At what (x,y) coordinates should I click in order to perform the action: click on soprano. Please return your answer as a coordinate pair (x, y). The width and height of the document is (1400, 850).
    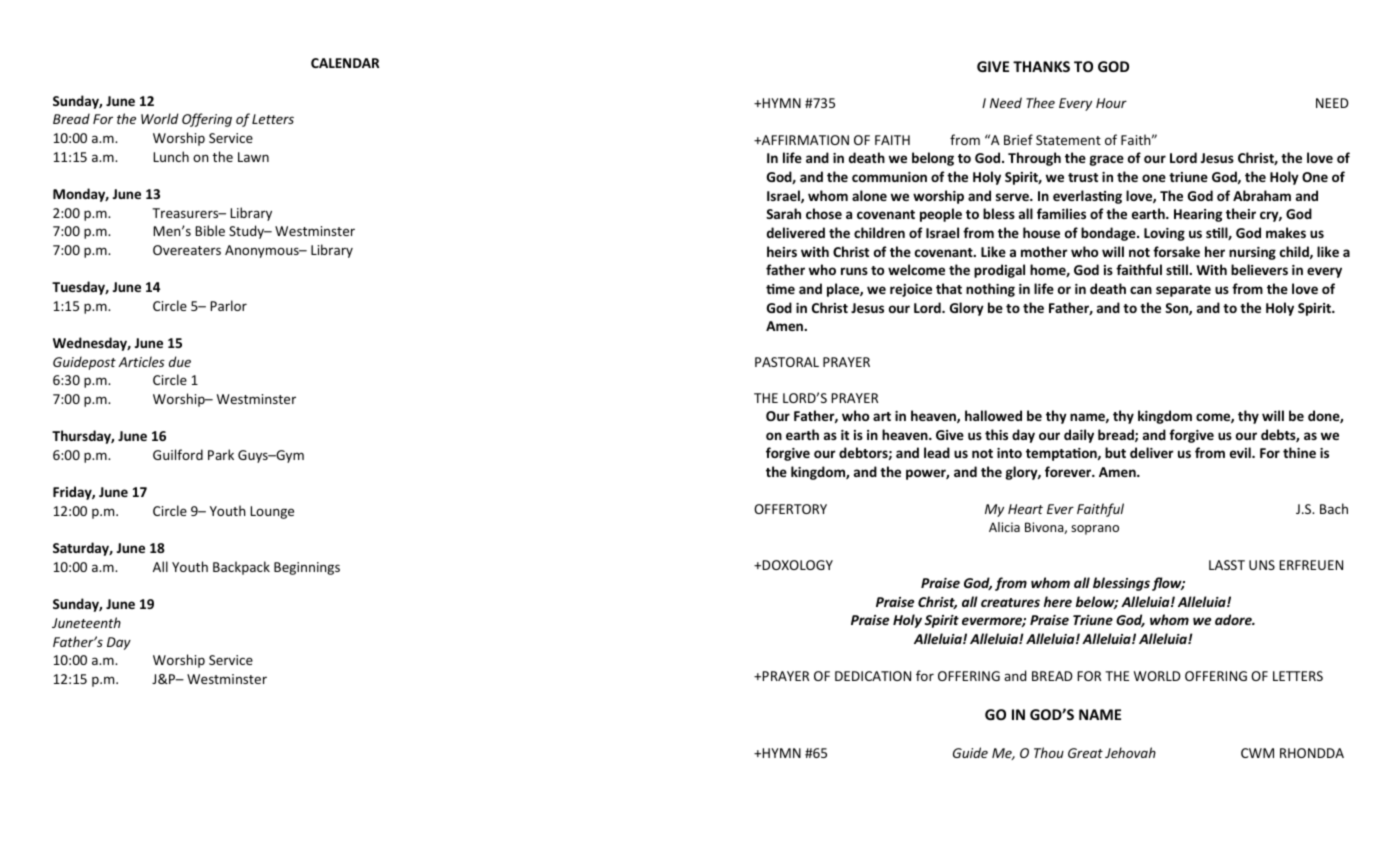
    Looking at the image, I should click on (1095, 530).
